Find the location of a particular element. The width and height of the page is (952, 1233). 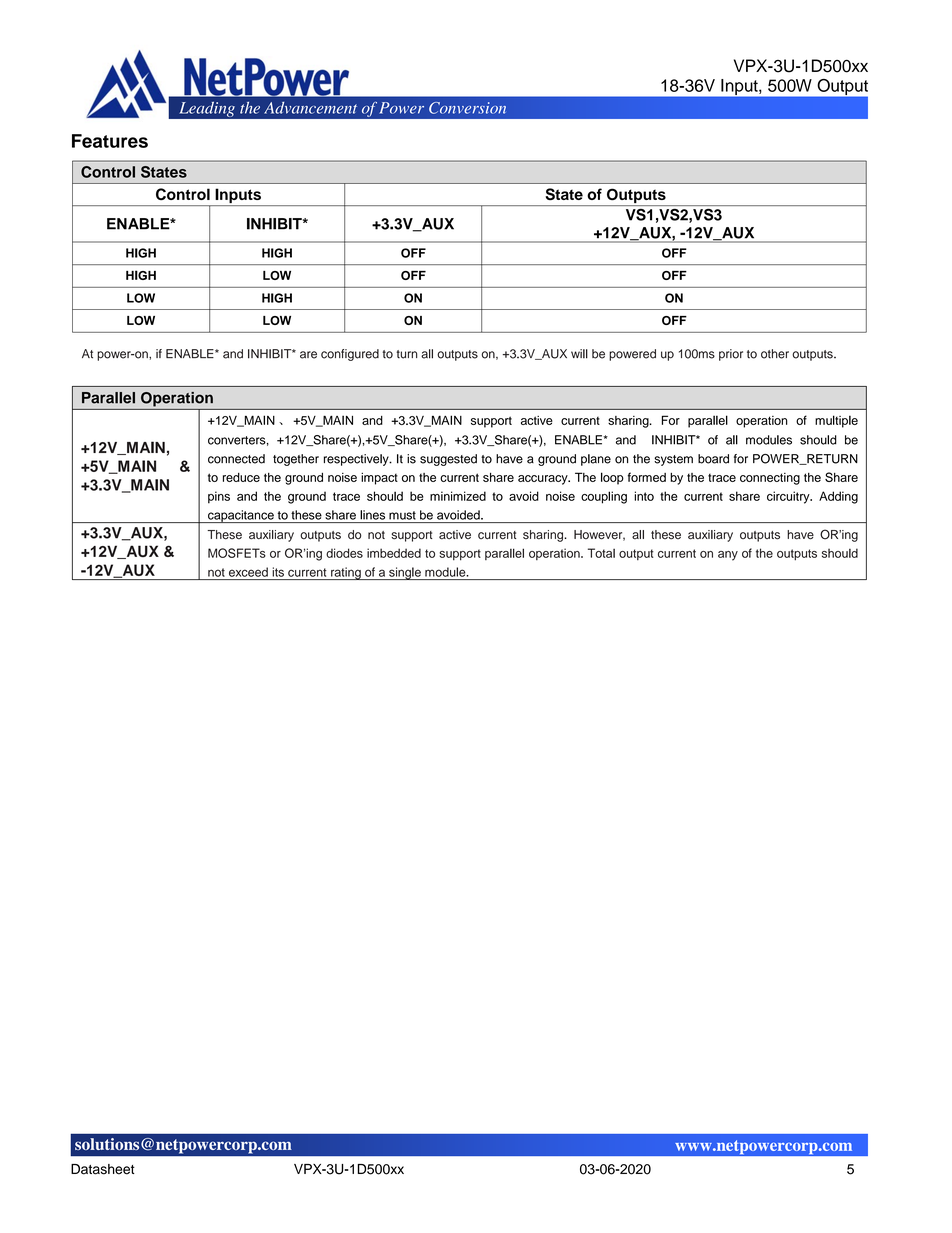

Conversion is located at coordinates (467, 108).
